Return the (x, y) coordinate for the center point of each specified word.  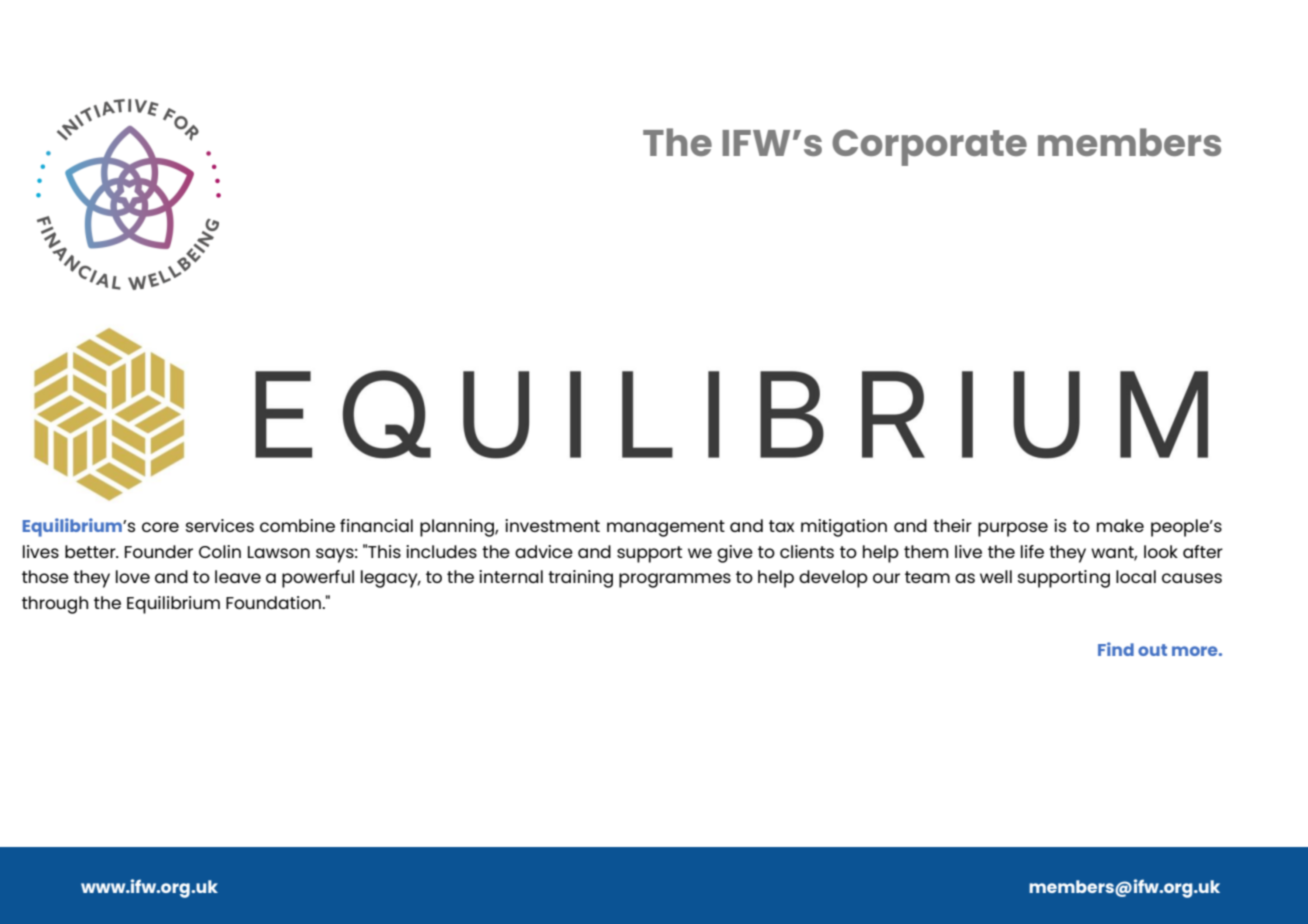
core (160, 527)
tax (781, 526)
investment (552, 525)
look (1161, 551)
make (1120, 525)
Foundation (274, 602)
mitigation (844, 528)
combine (297, 525)
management (666, 528)
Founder (159, 551)
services (220, 525)
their (952, 525)
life (1032, 551)
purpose (1013, 529)
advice (544, 551)
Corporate (929, 147)
